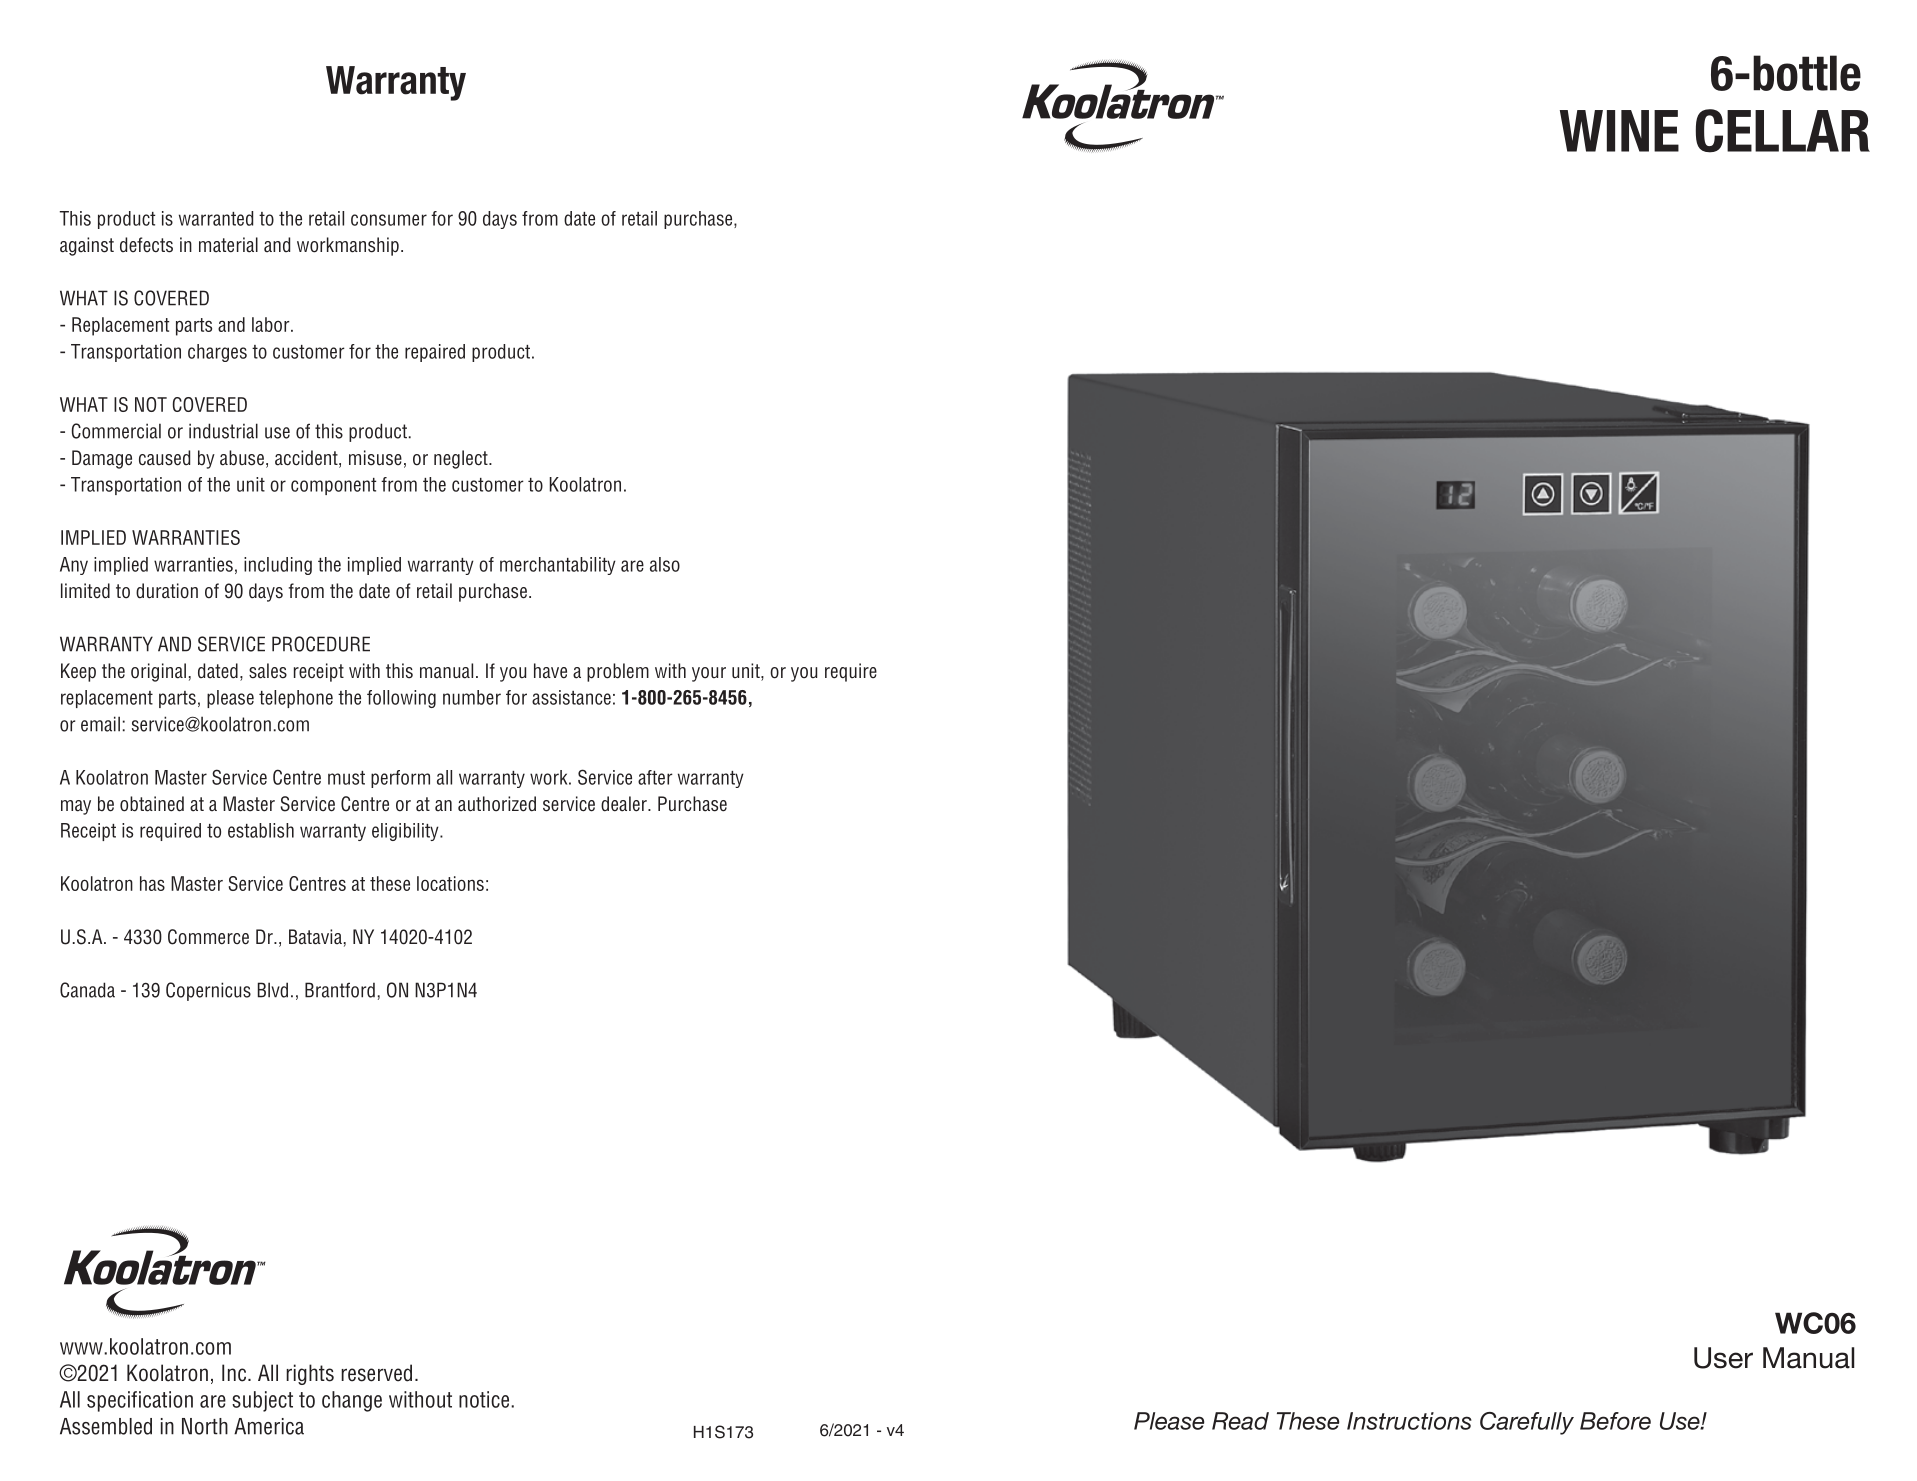 This image has height=1481, width=1917. I want to click on WINE, so click(1619, 131).
